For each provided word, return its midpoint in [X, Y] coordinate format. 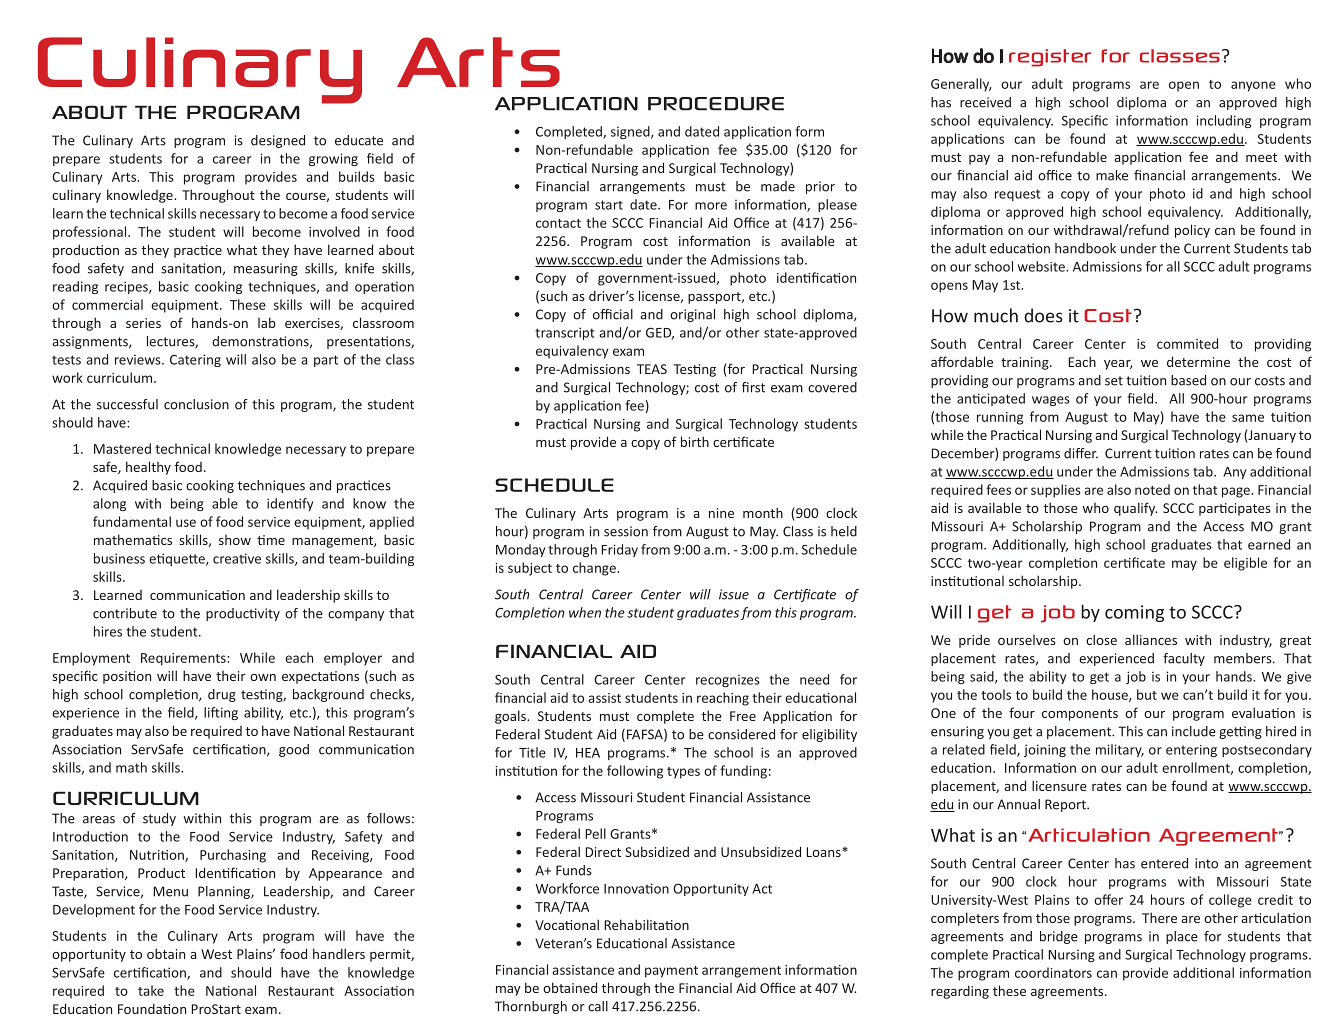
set [1114, 381]
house [1111, 695]
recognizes [728, 681]
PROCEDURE [716, 104]
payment [671, 972]
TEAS [652, 369]
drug [222, 695]
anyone [1253, 86]
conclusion [196, 404]
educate [359, 140]
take [151, 990]
